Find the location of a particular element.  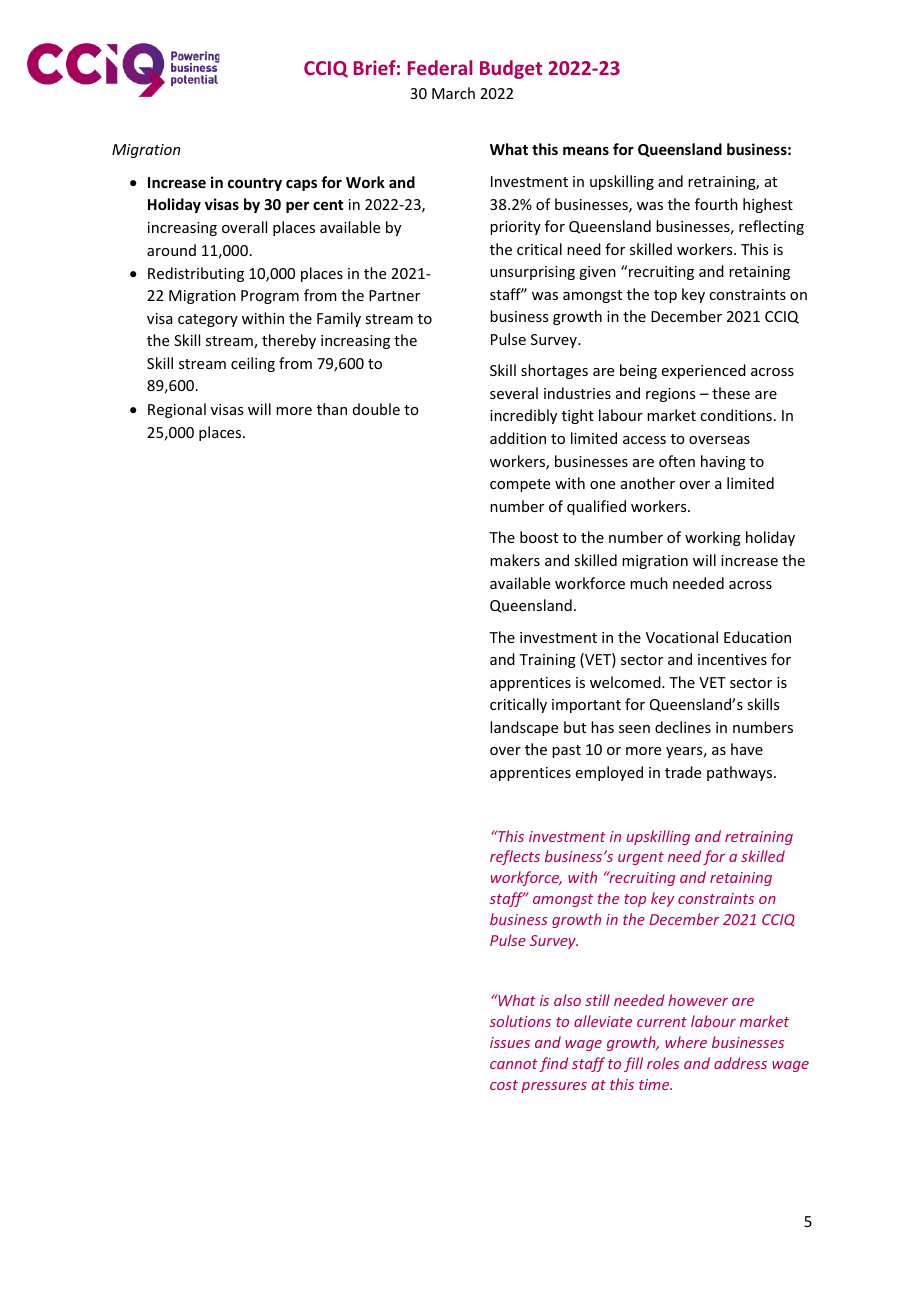

much is located at coordinates (649, 583).
